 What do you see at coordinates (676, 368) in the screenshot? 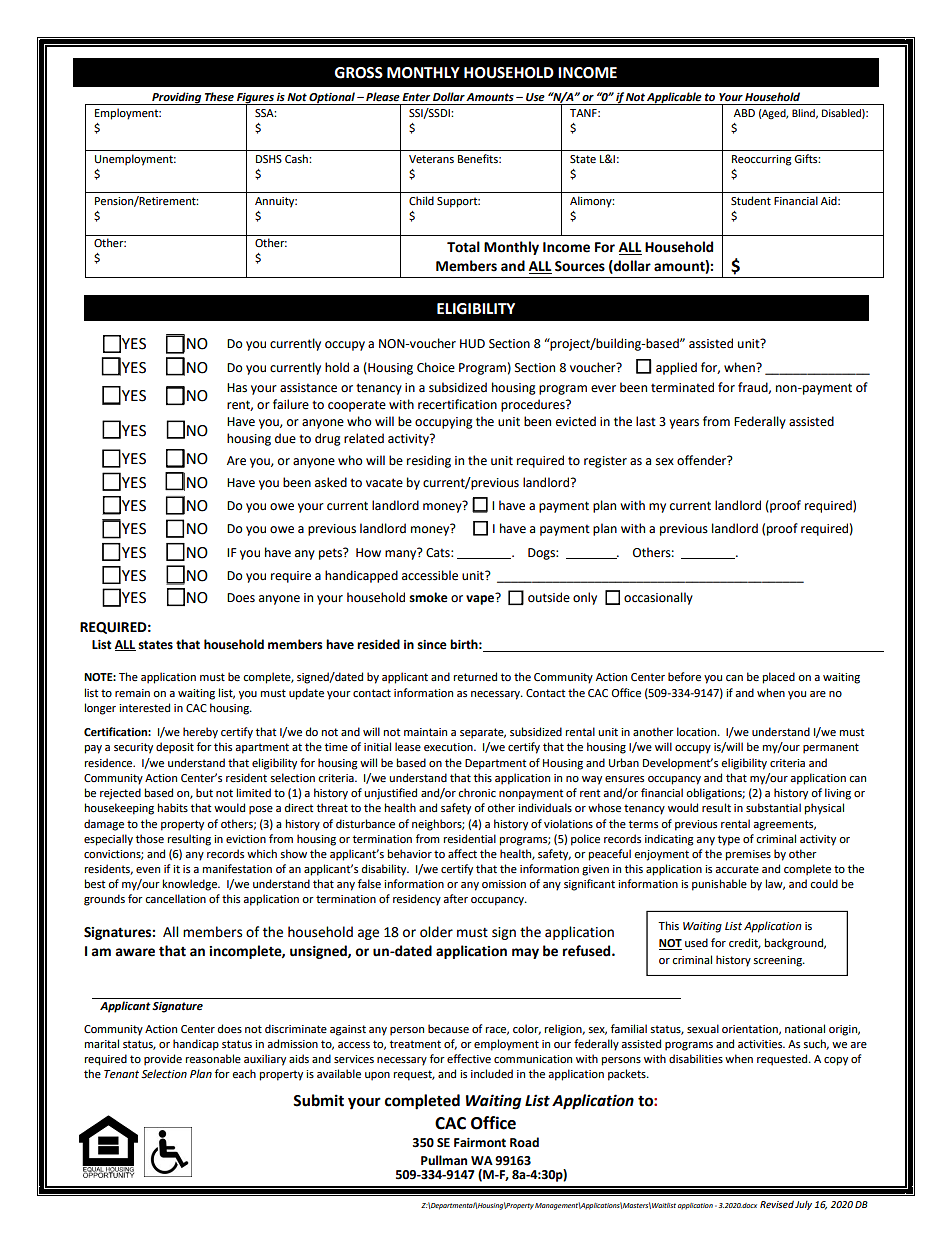
I see `applied` at bounding box center [676, 368].
